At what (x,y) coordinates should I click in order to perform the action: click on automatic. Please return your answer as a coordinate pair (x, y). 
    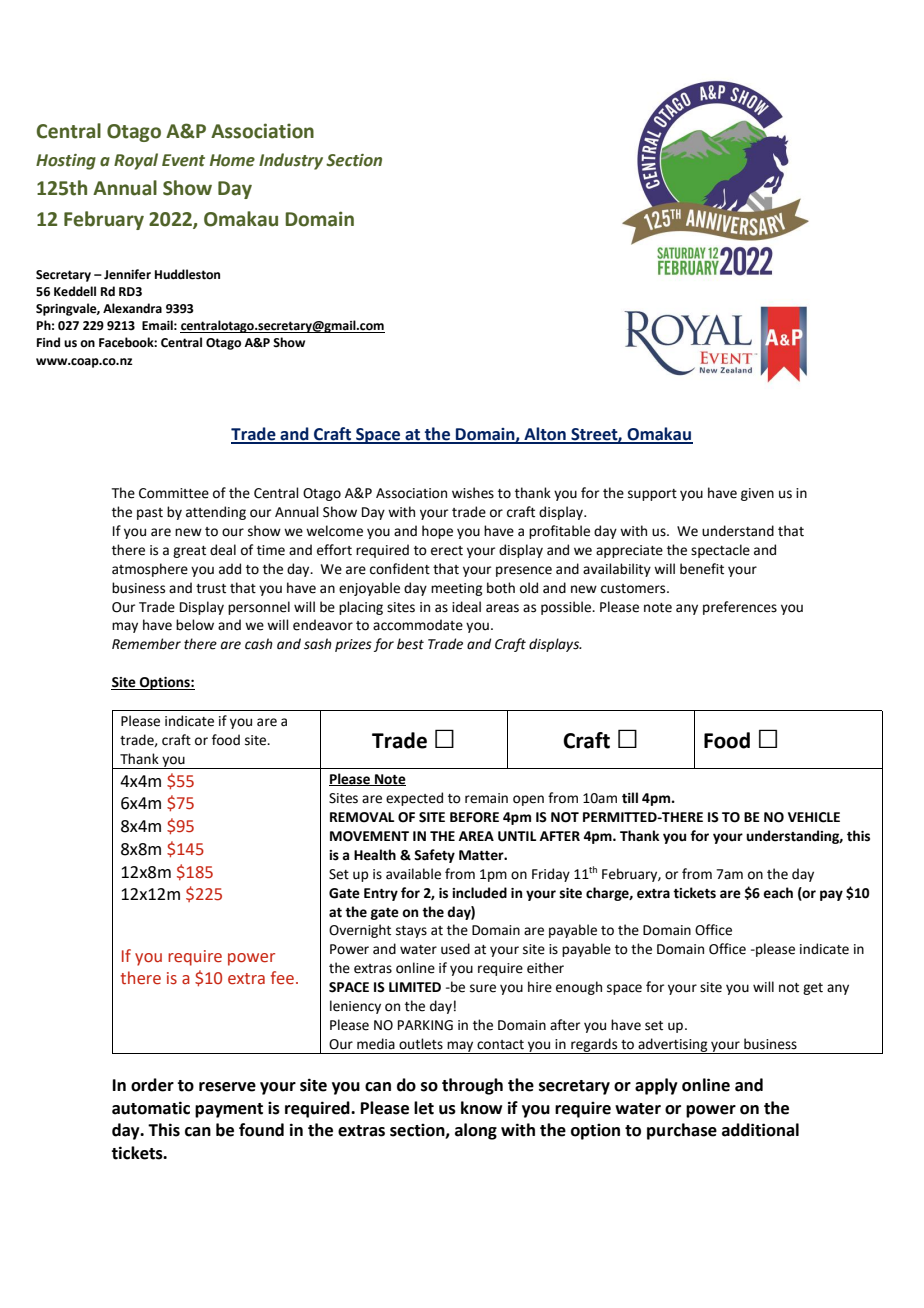
    Looking at the image, I should click on (151, 1108).
